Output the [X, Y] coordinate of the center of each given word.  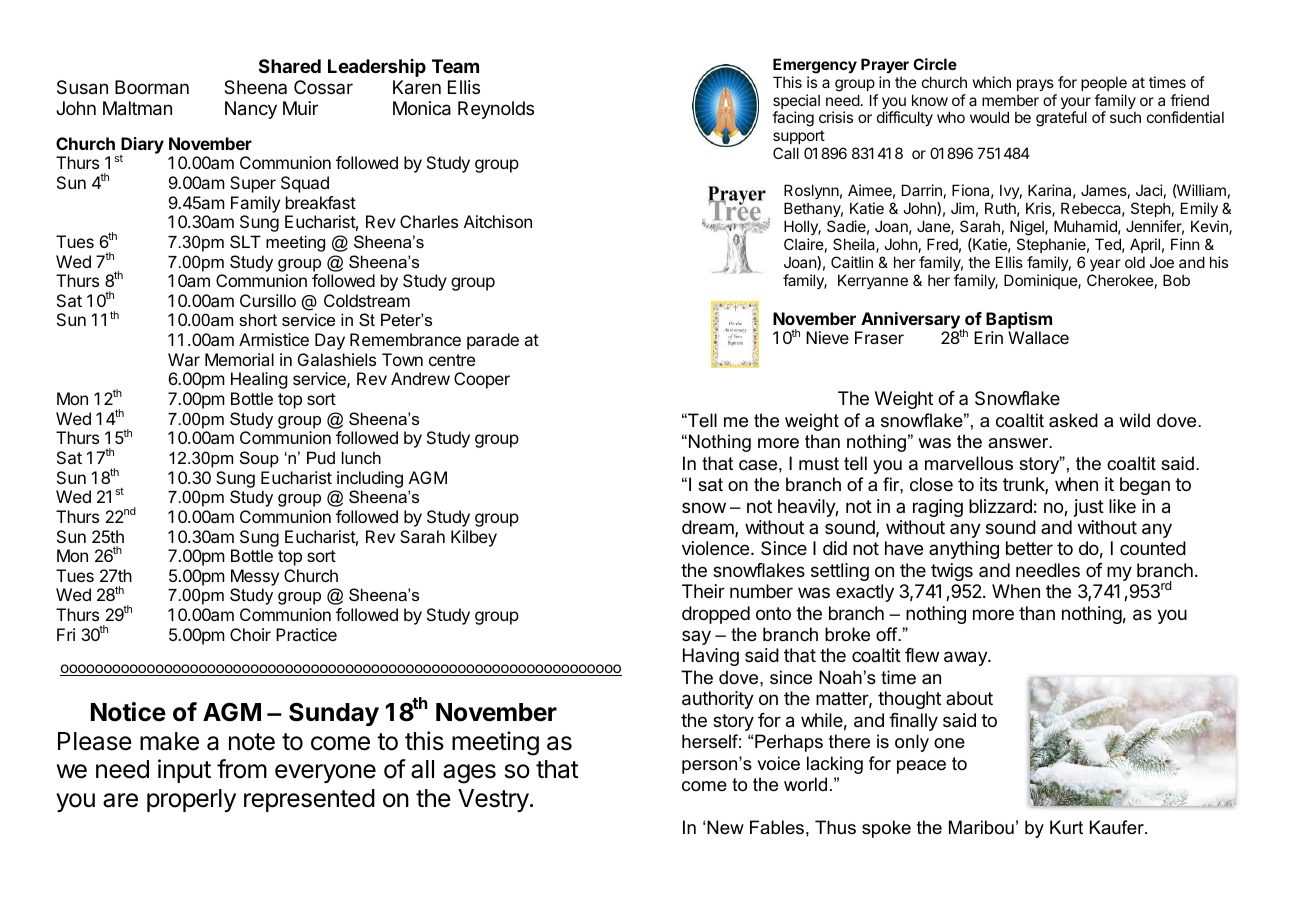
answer [1019, 443]
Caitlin [852, 262]
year [1105, 265]
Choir [250, 634]
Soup [259, 459]
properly [191, 800]
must [819, 464]
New [725, 827]
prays [1035, 85]
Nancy [251, 110]
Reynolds [496, 110]
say [696, 637]
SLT [245, 241]
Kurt [1066, 827]
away [966, 658]
